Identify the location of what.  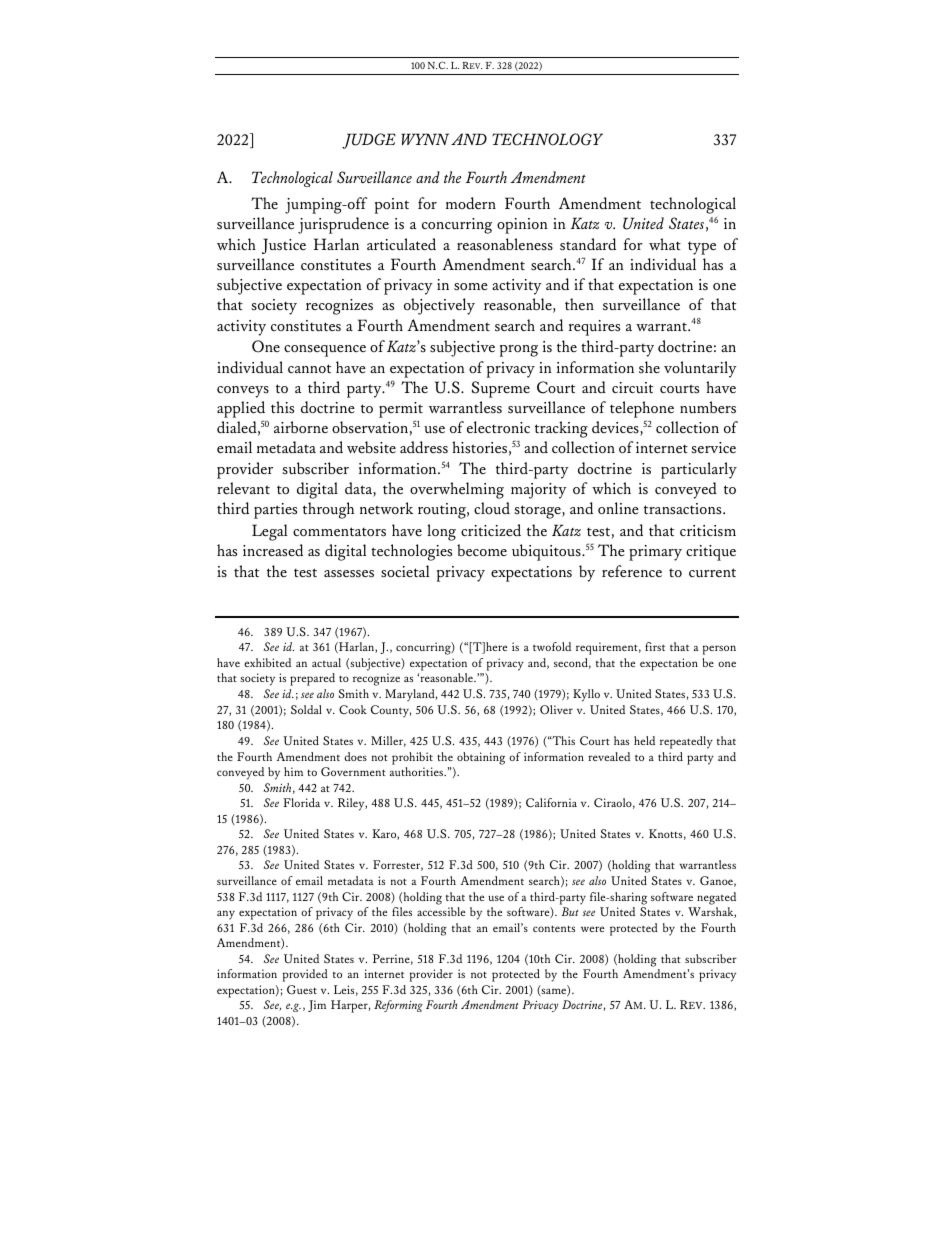
(665, 244).
